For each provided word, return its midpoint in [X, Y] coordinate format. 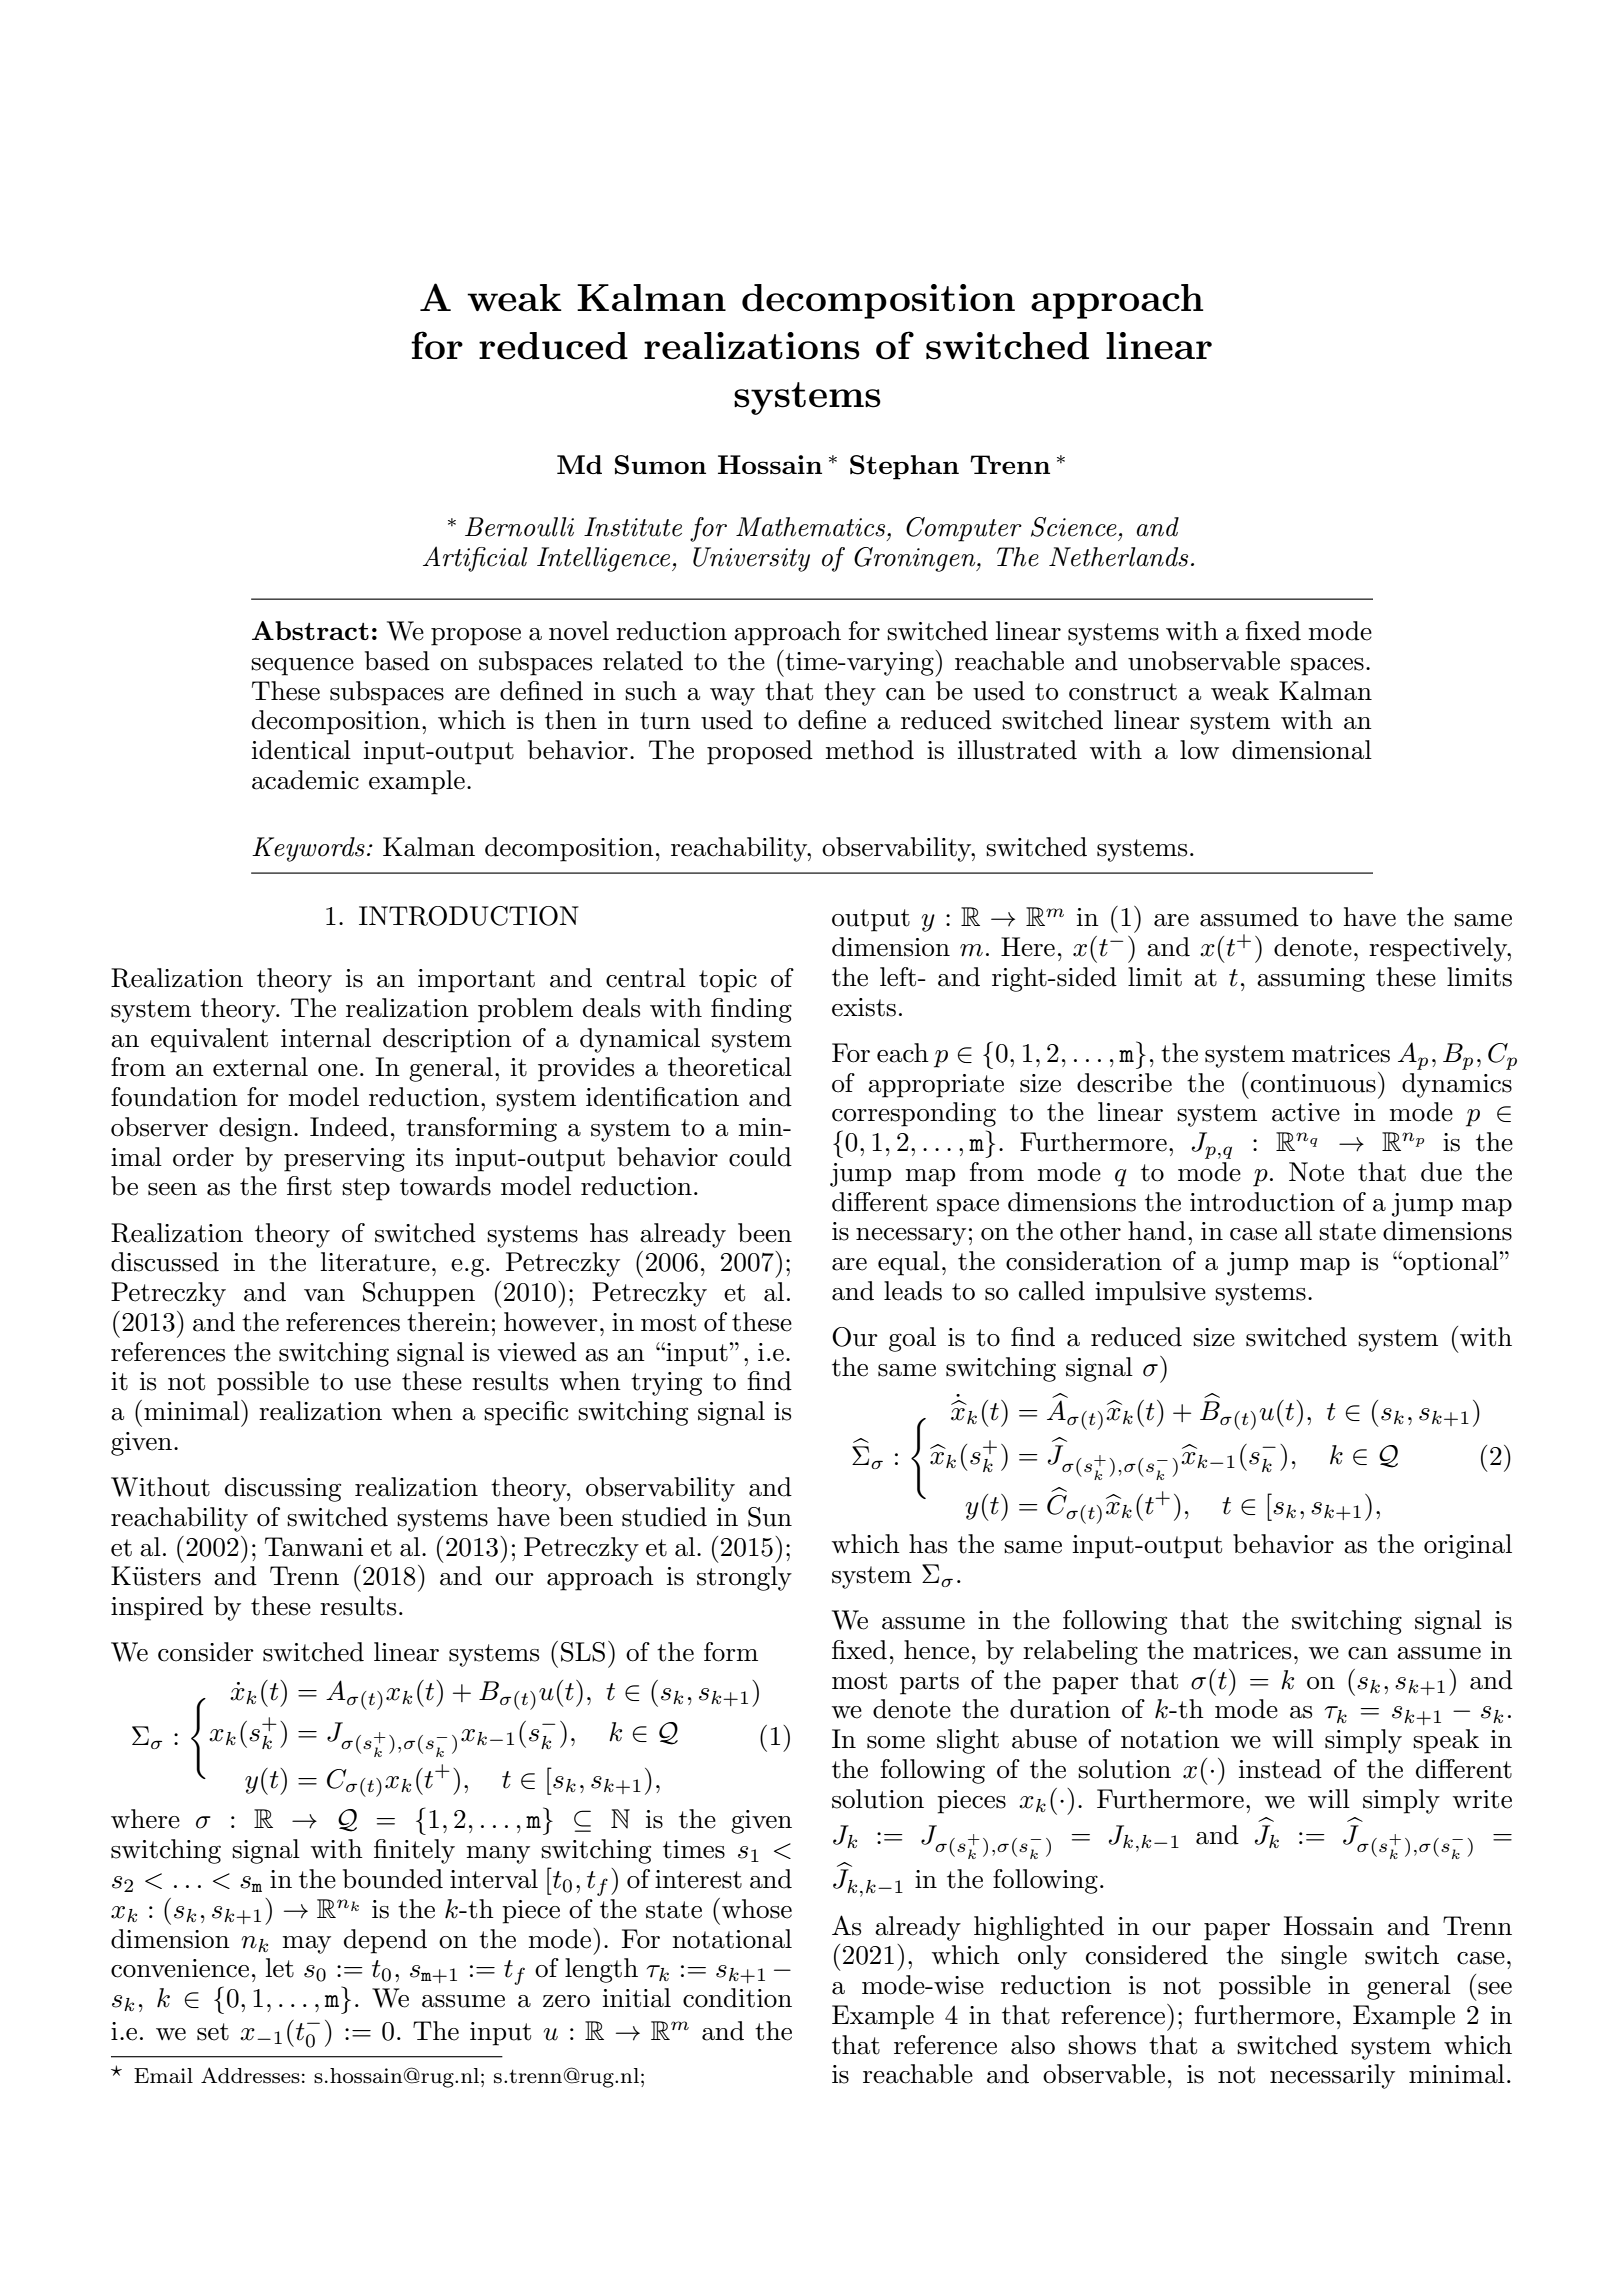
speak [1446, 1741]
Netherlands [1118, 557]
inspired [157, 1608]
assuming [1311, 980]
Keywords [308, 849]
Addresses [250, 2075]
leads [913, 1291]
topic [728, 981]
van [324, 1295]
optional [1451, 1263]
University [751, 559]
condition [737, 1998]
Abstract [310, 630]
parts [929, 1683]
